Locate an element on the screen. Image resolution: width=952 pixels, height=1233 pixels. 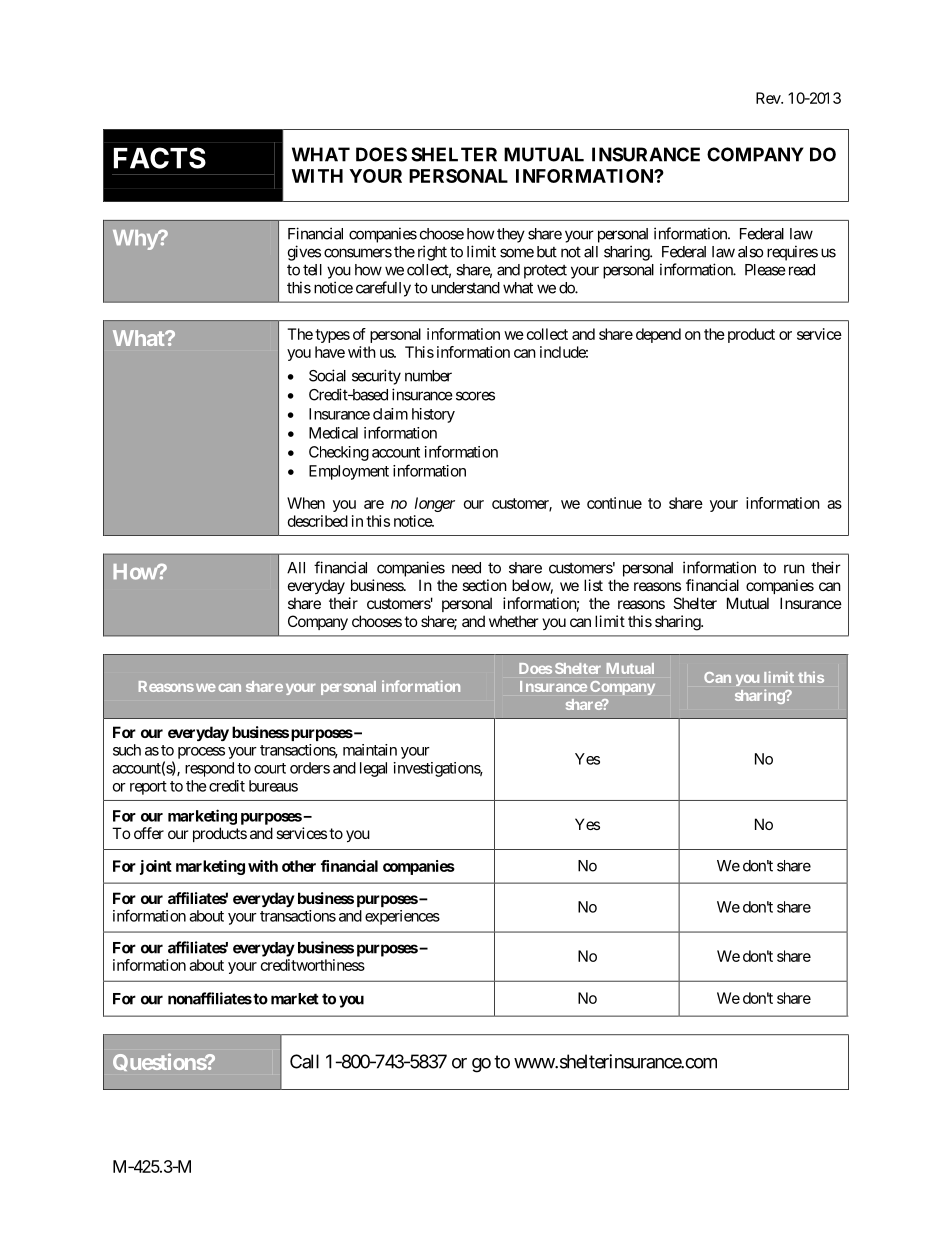
Rev is located at coordinates (769, 98).
